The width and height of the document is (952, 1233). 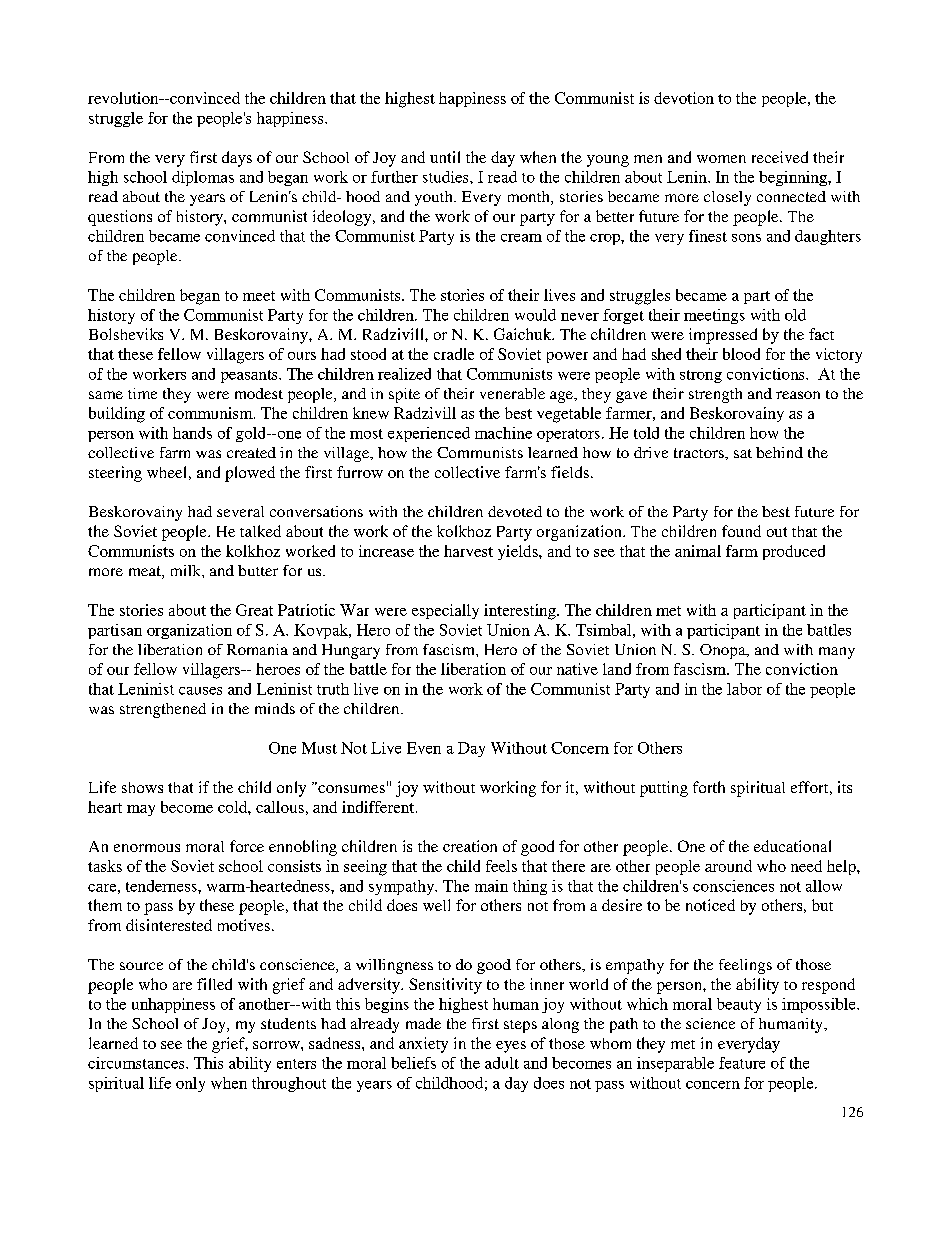 I want to click on labor, so click(x=744, y=689).
